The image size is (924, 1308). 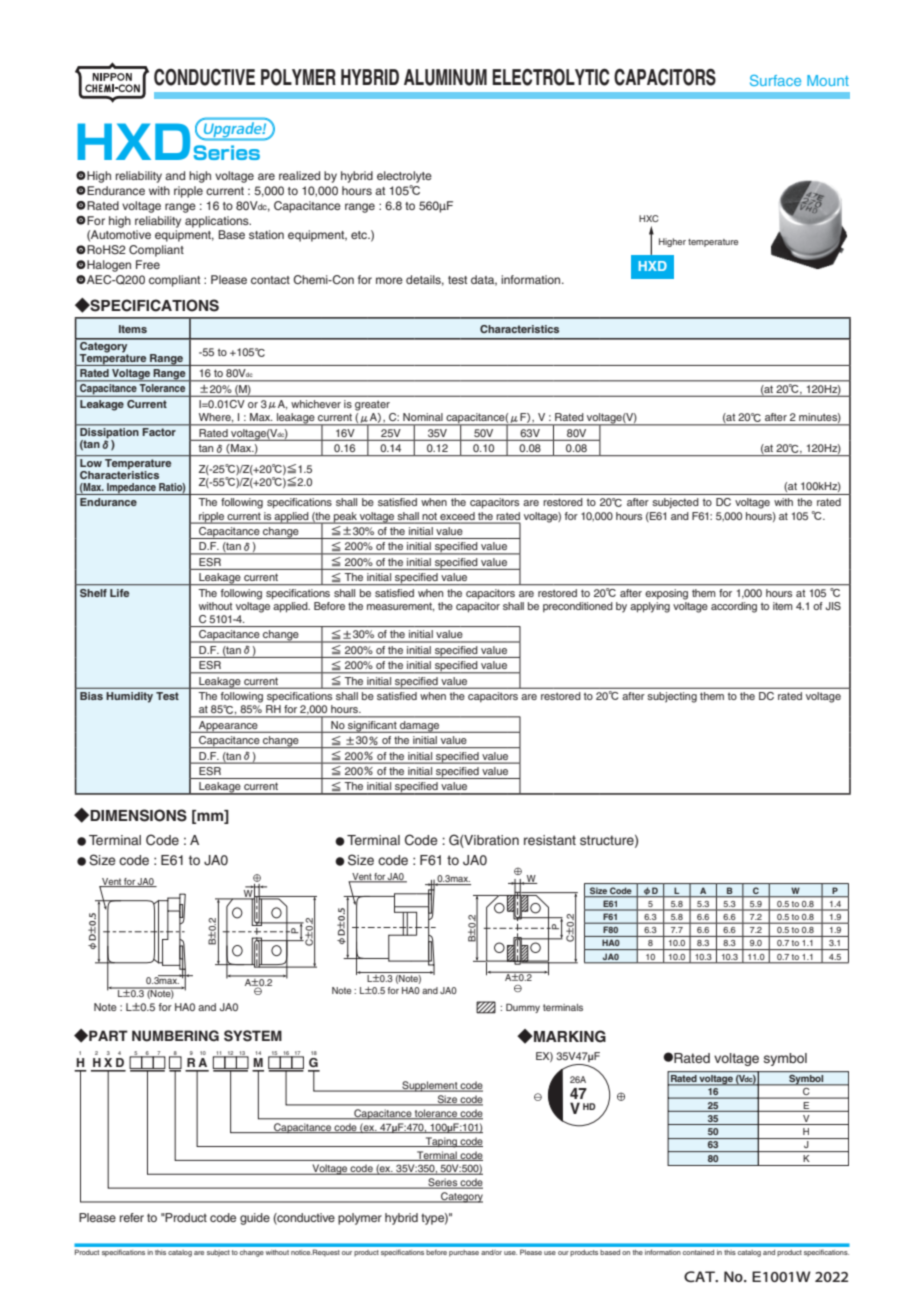 I want to click on realized, so click(x=299, y=175).
